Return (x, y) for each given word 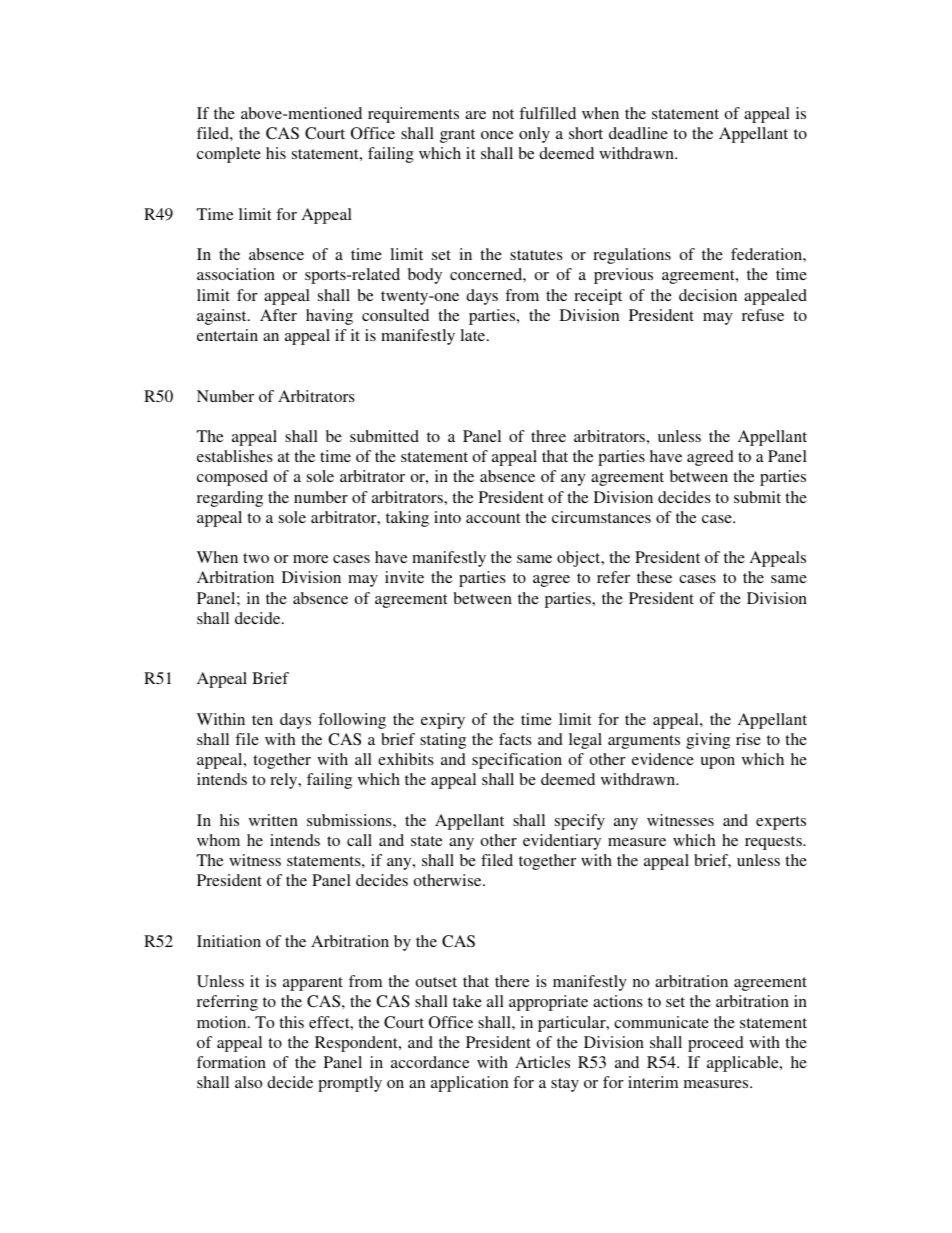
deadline (638, 133)
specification (517, 761)
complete (229, 155)
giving (708, 741)
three (548, 436)
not (503, 114)
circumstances (601, 517)
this (291, 1022)
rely (285, 781)
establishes (235, 456)
